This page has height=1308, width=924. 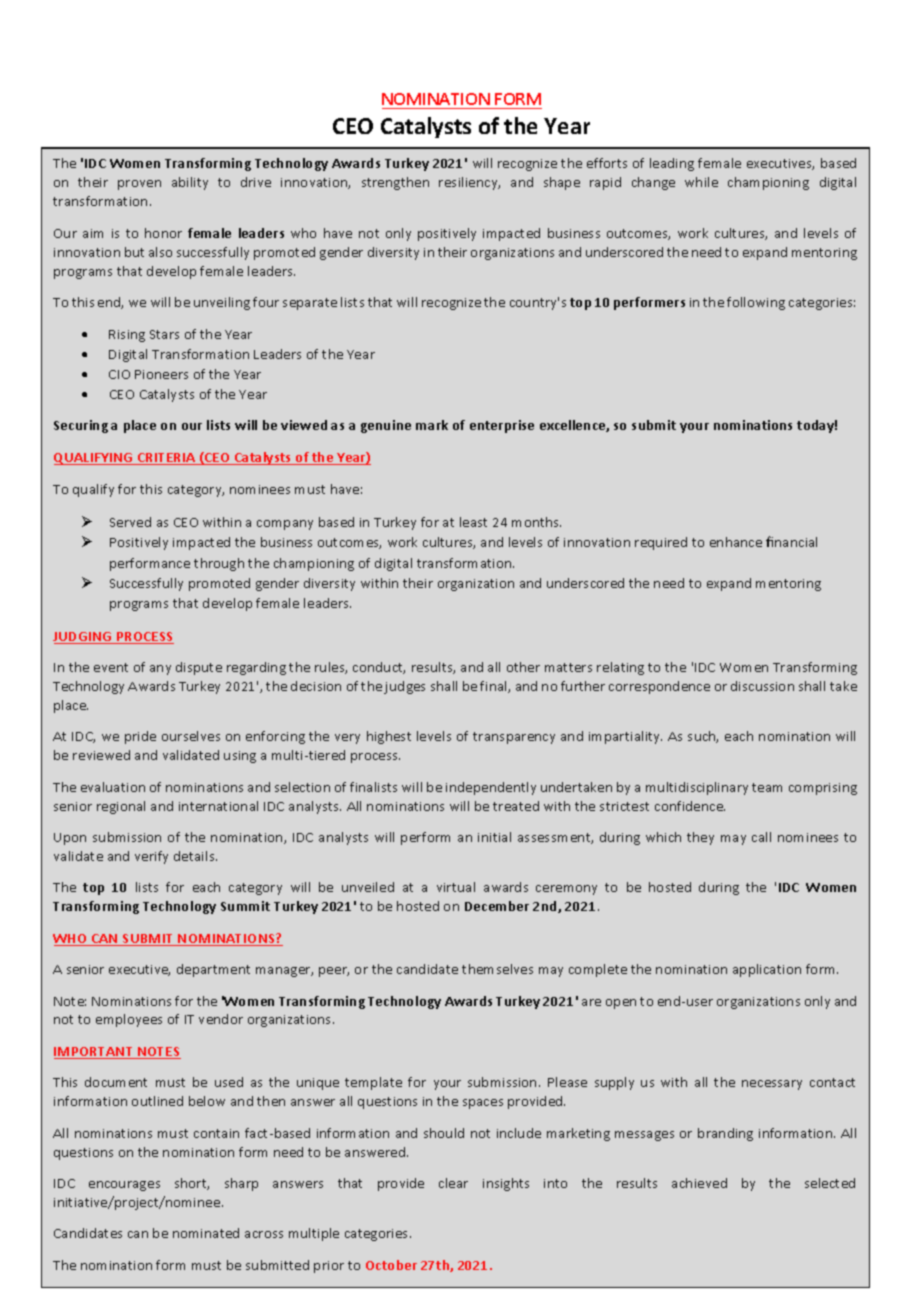 I want to click on nominated, so click(x=206, y=1233).
